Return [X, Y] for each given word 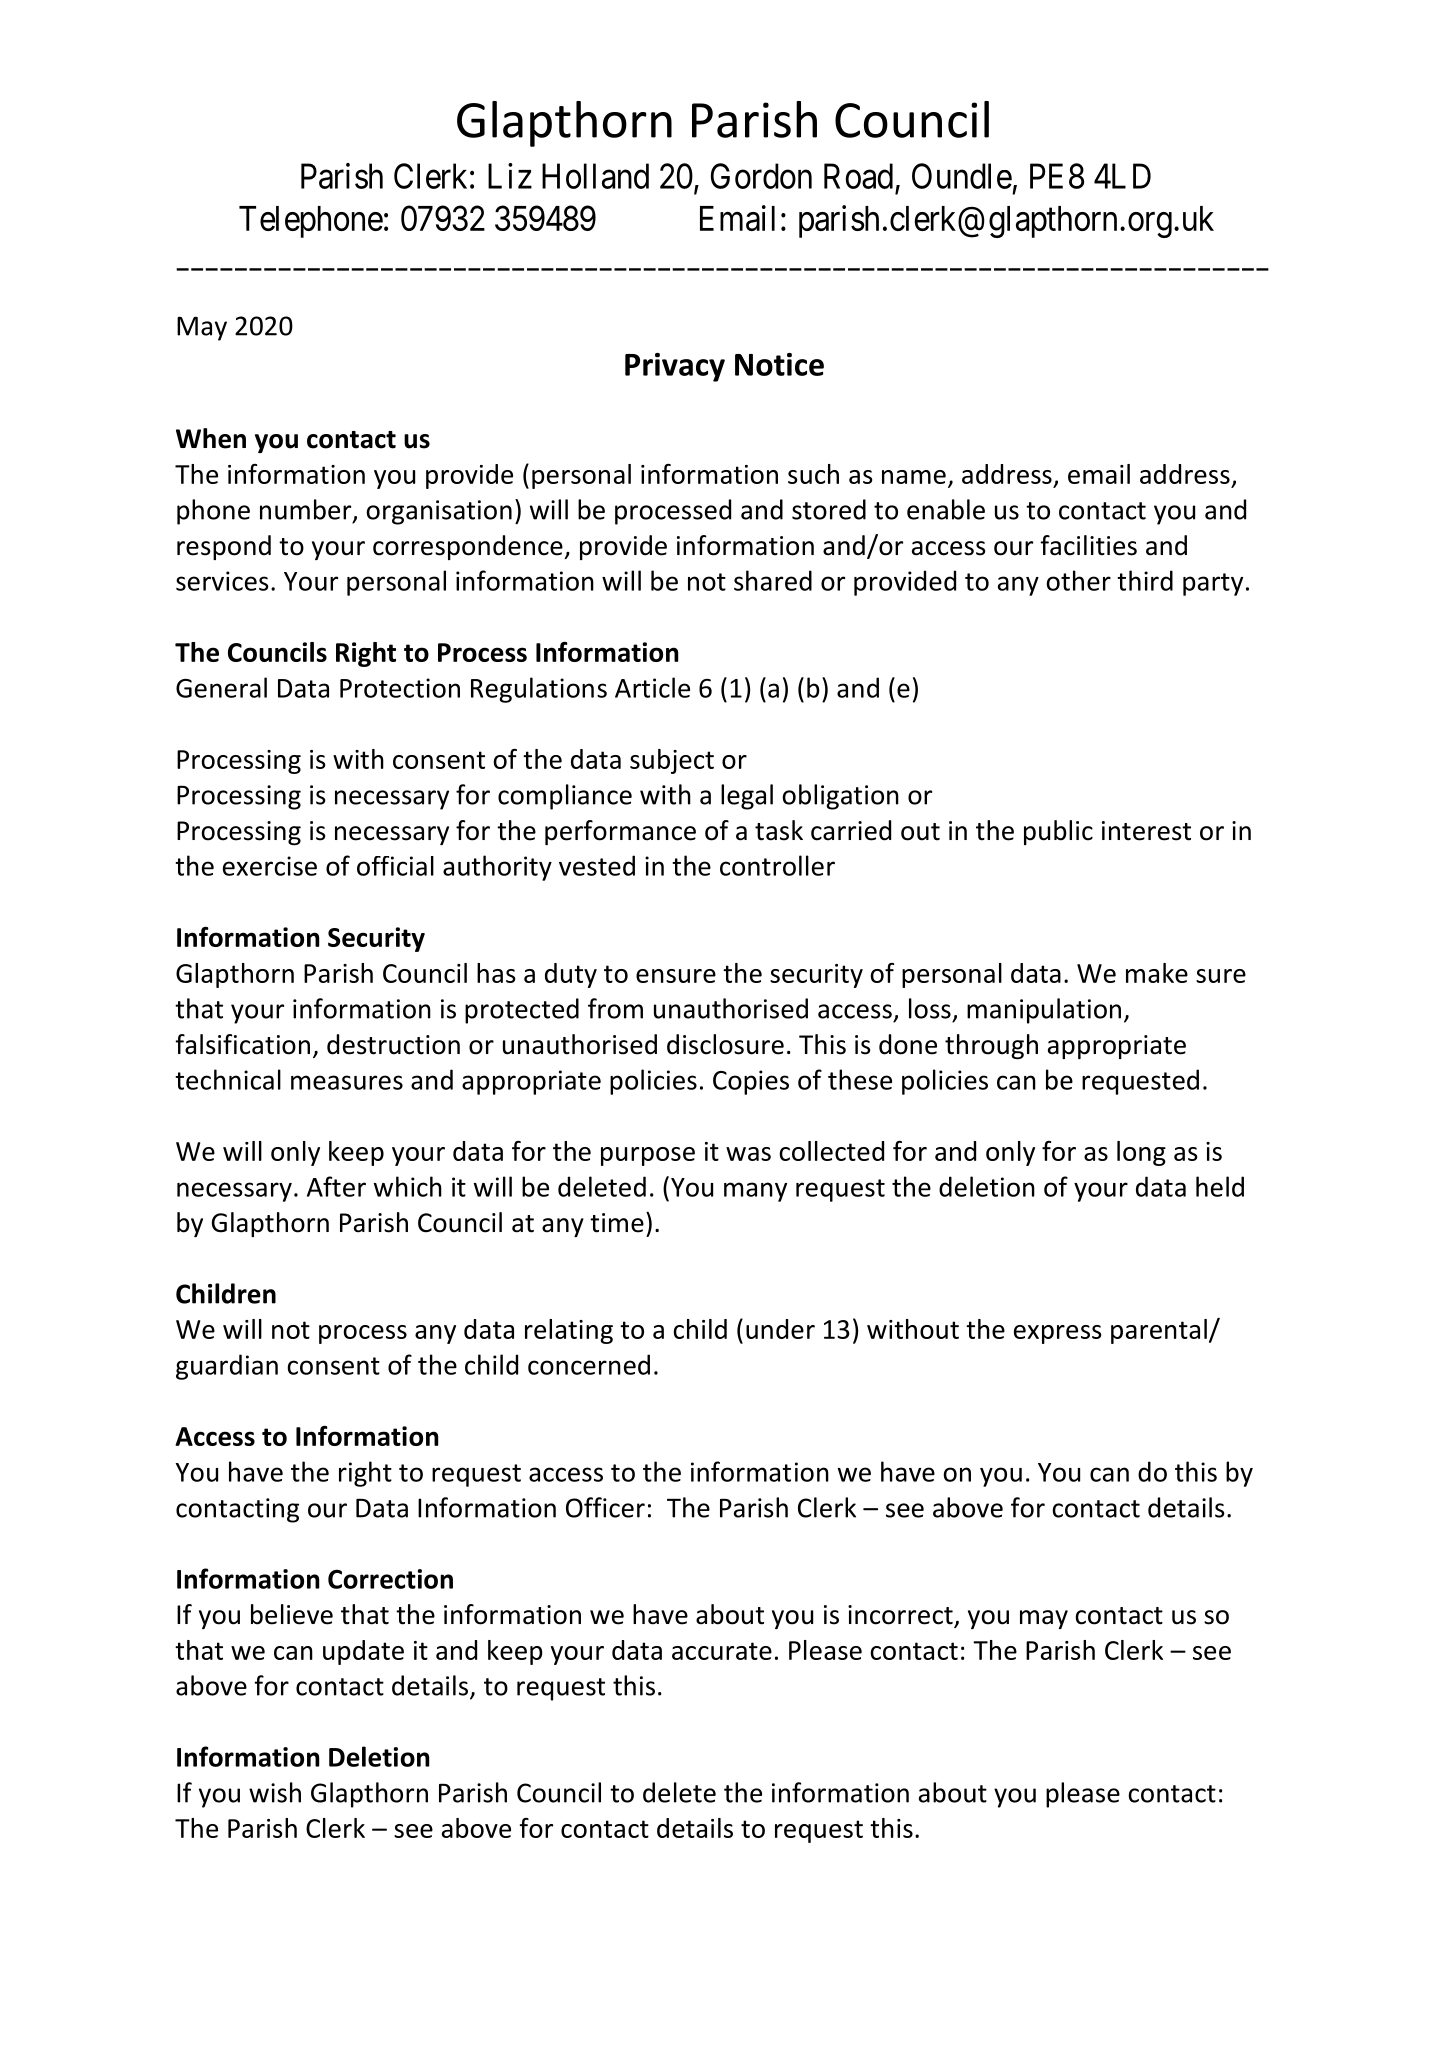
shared [773, 580]
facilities [1088, 545]
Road [858, 176]
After [336, 1186]
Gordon [761, 176]
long [1141, 1153]
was [748, 1154]
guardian [227, 1367]
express [1058, 1334]
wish [275, 1792]
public [1058, 832]
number [307, 510]
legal [747, 797]
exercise [270, 866]
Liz [510, 176]
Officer [605, 1507]
